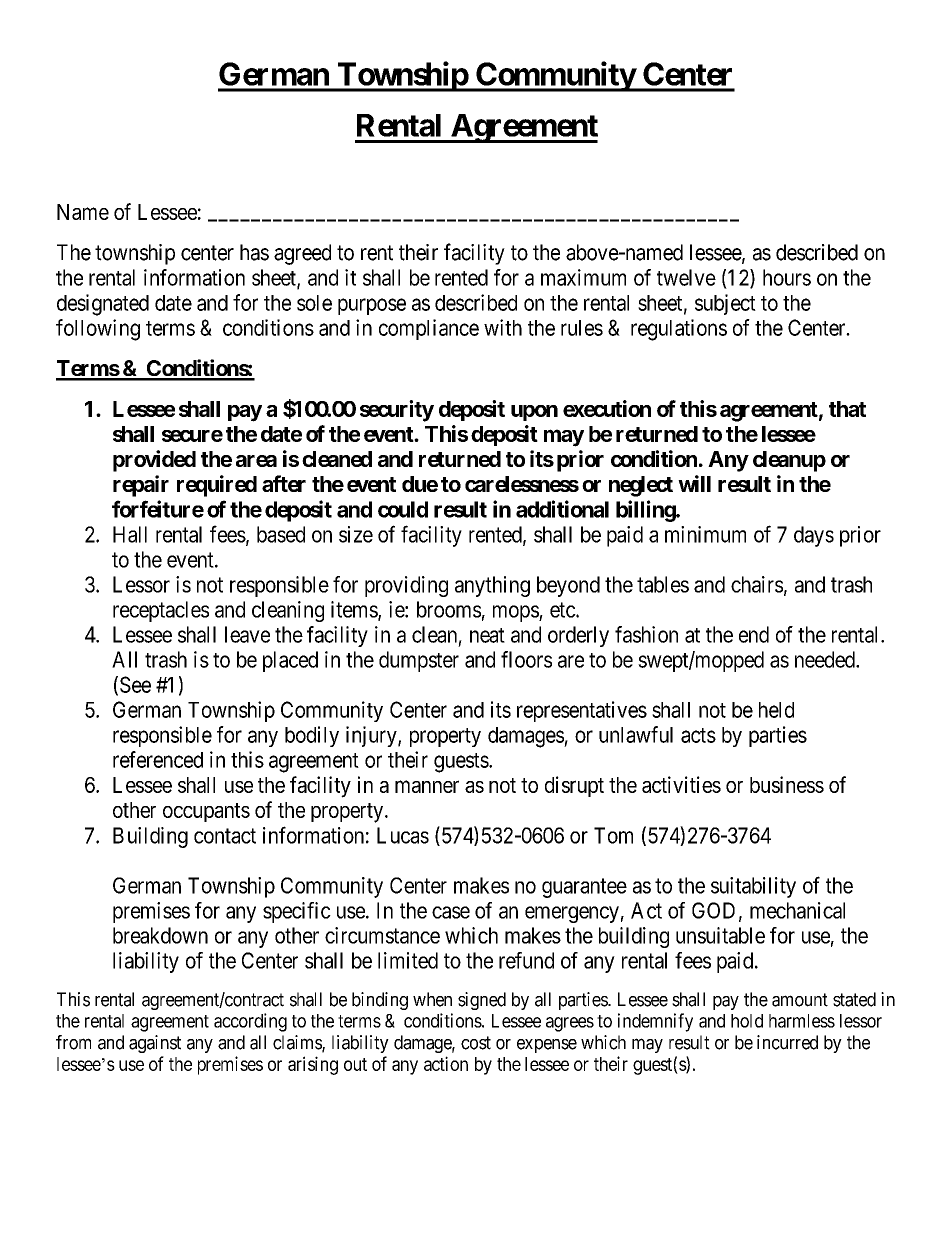 The width and height of the document is (952, 1233). I want to click on designated, so click(103, 305).
